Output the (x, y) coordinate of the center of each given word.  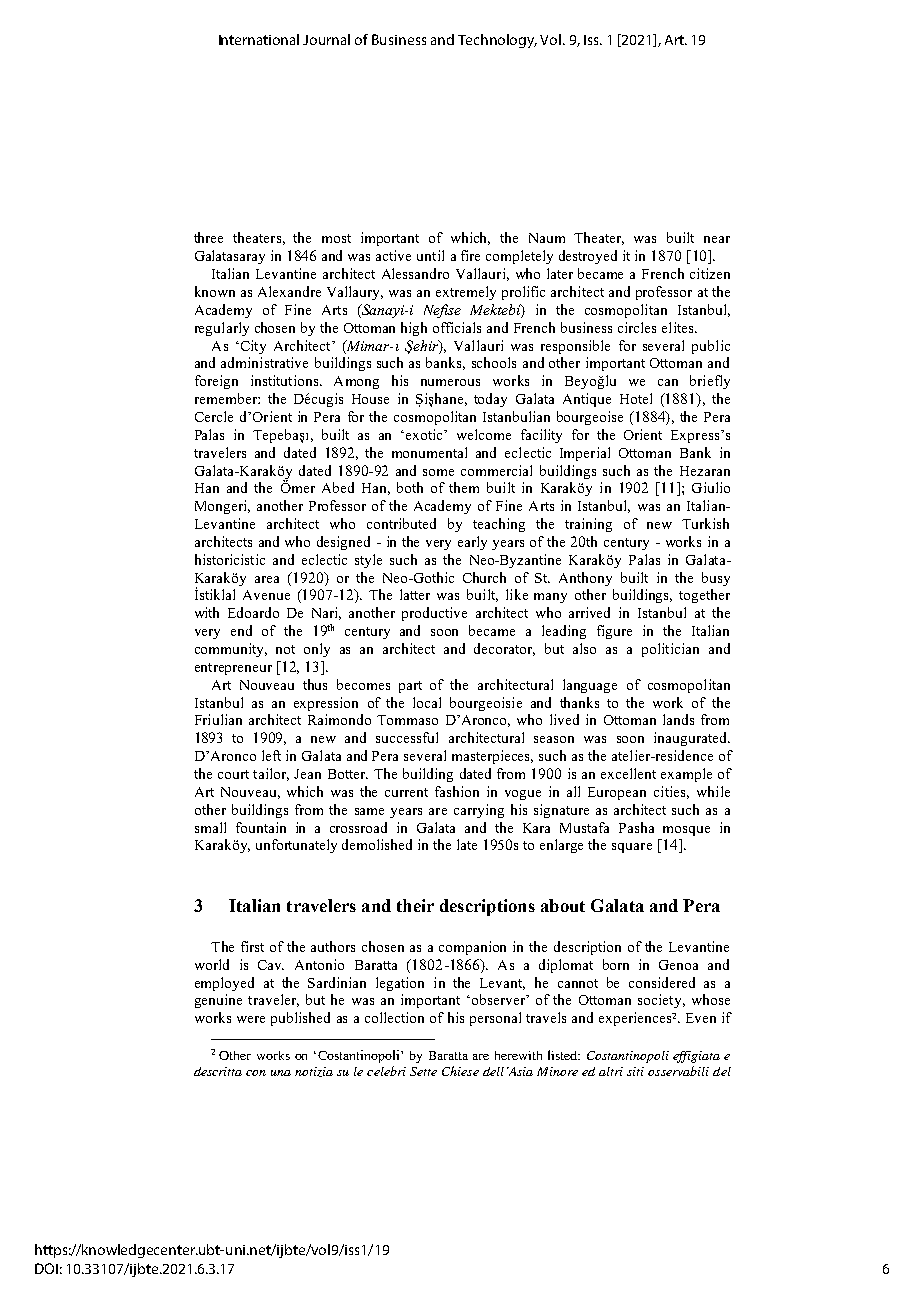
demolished (377, 844)
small (210, 827)
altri (611, 1071)
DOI (46, 1268)
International (259, 39)
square (632, 848)
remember (227, 398)
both (410, 487)
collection (394, 1017)
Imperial (585, 454)
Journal (326, 39)
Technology (497, 41)
